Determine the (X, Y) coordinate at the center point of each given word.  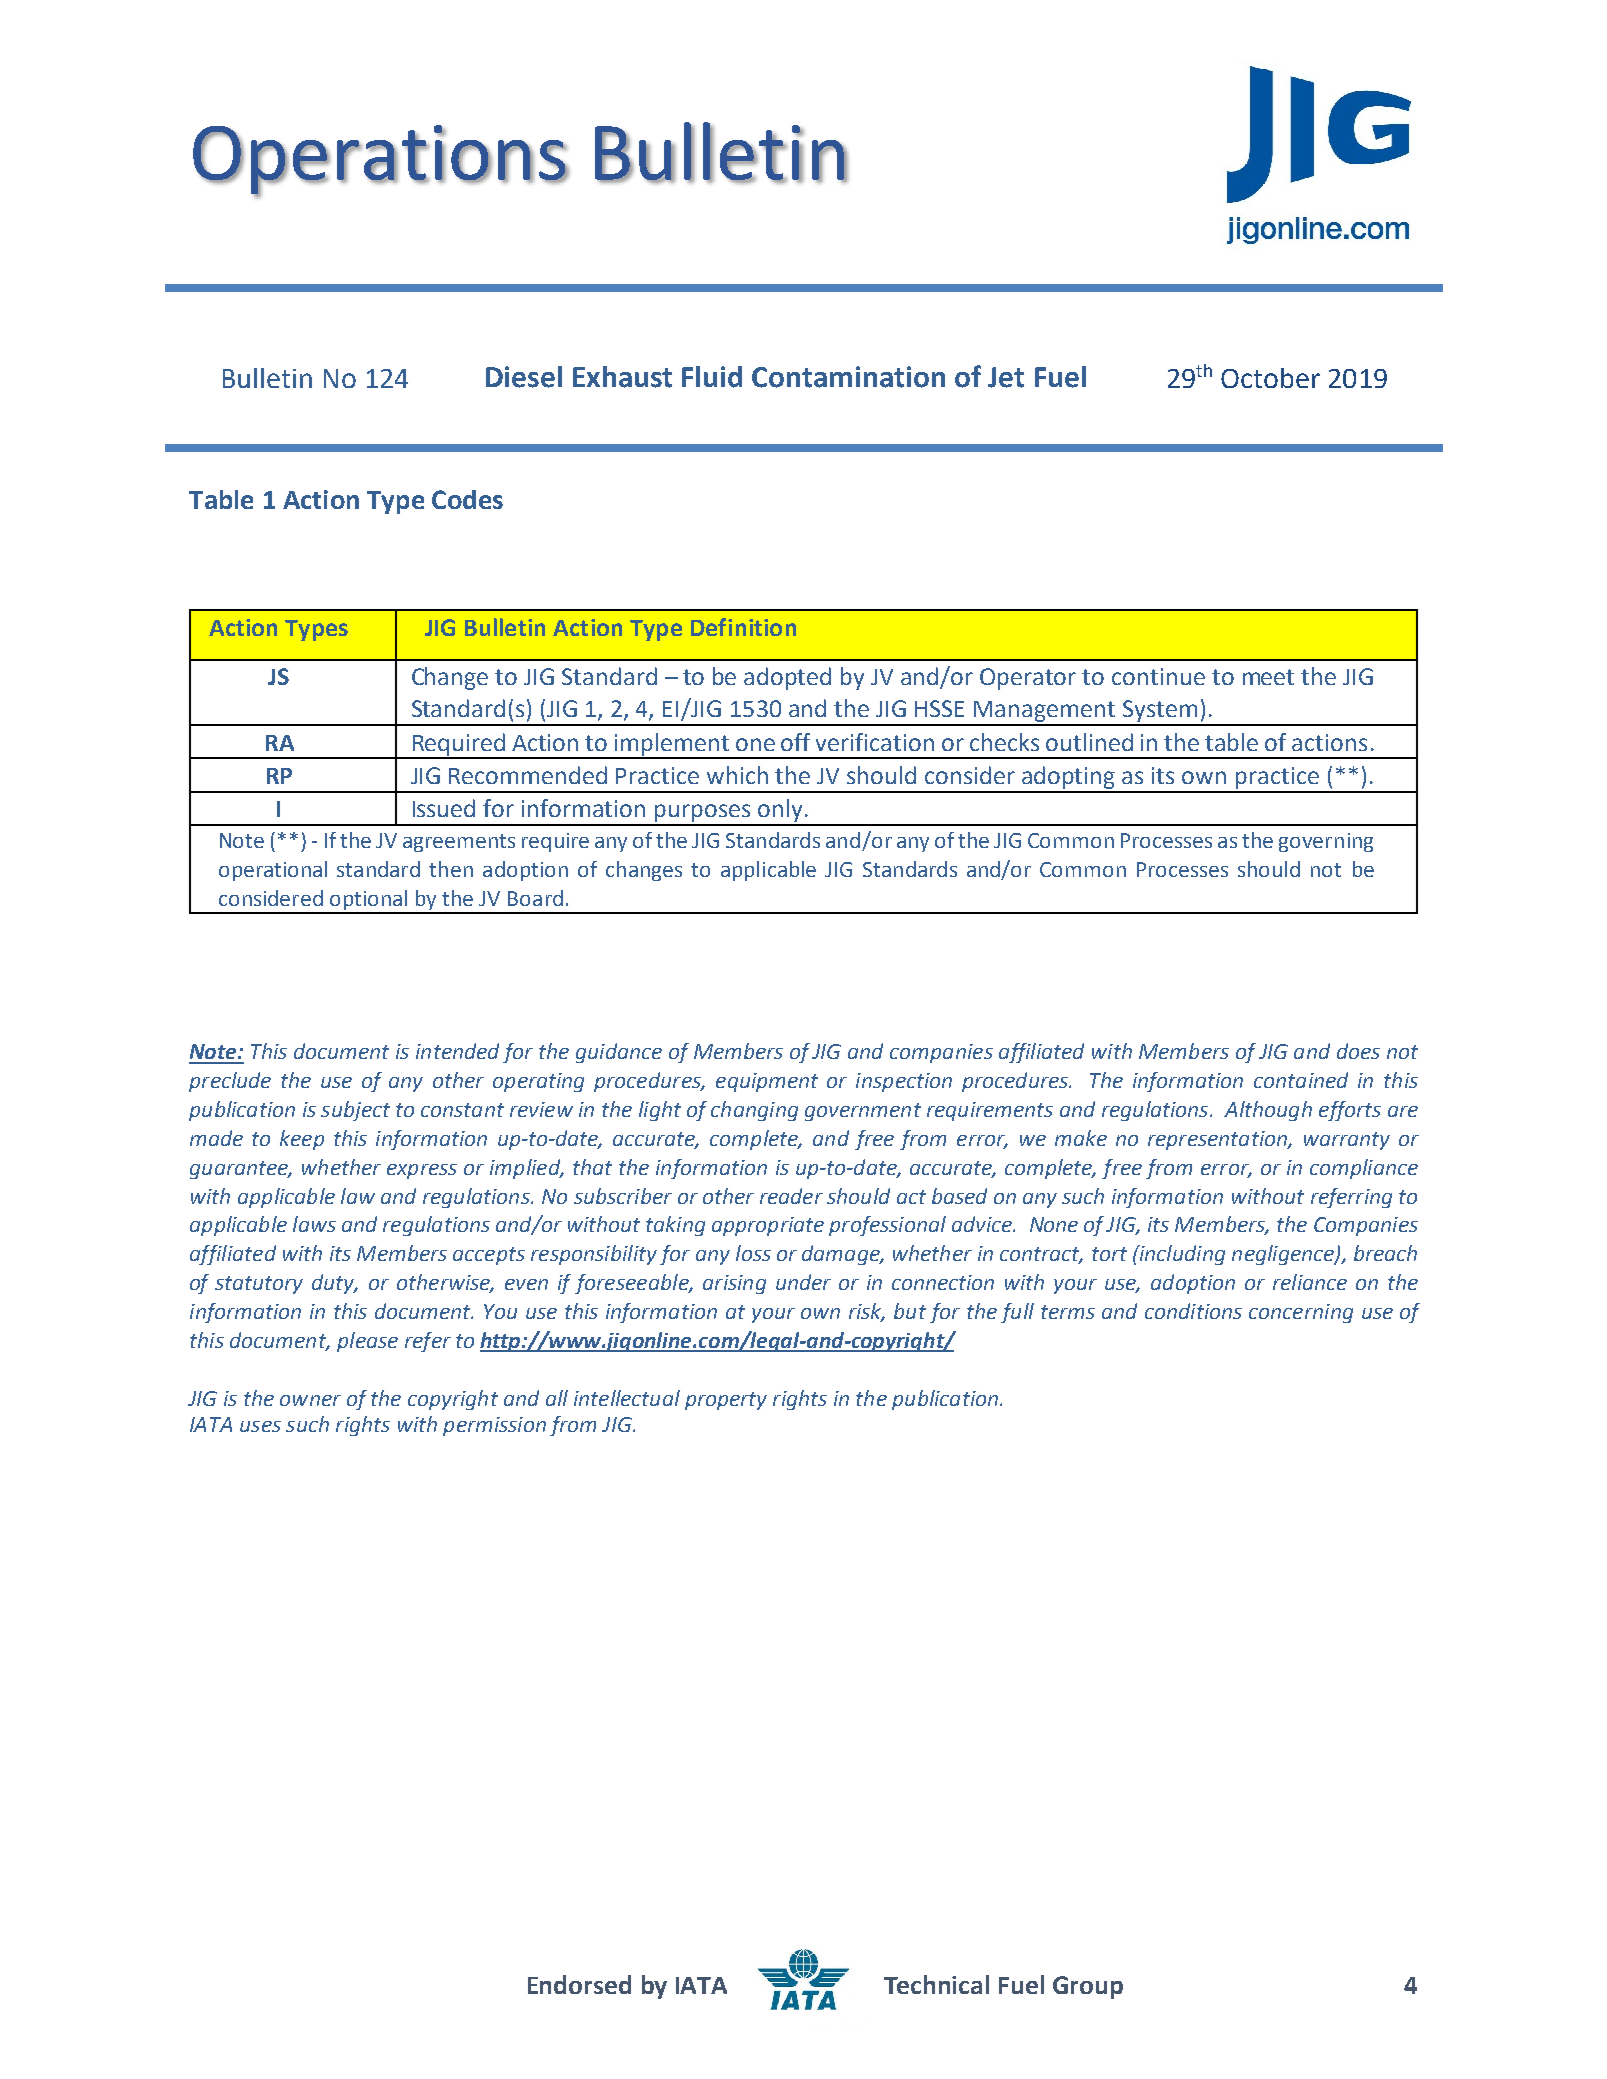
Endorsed (579, 1984)
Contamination (848, 377)
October (1270, 378)
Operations (380, 161)
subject (355, 1111)
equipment (767, 1082)
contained (1301, 1080)
